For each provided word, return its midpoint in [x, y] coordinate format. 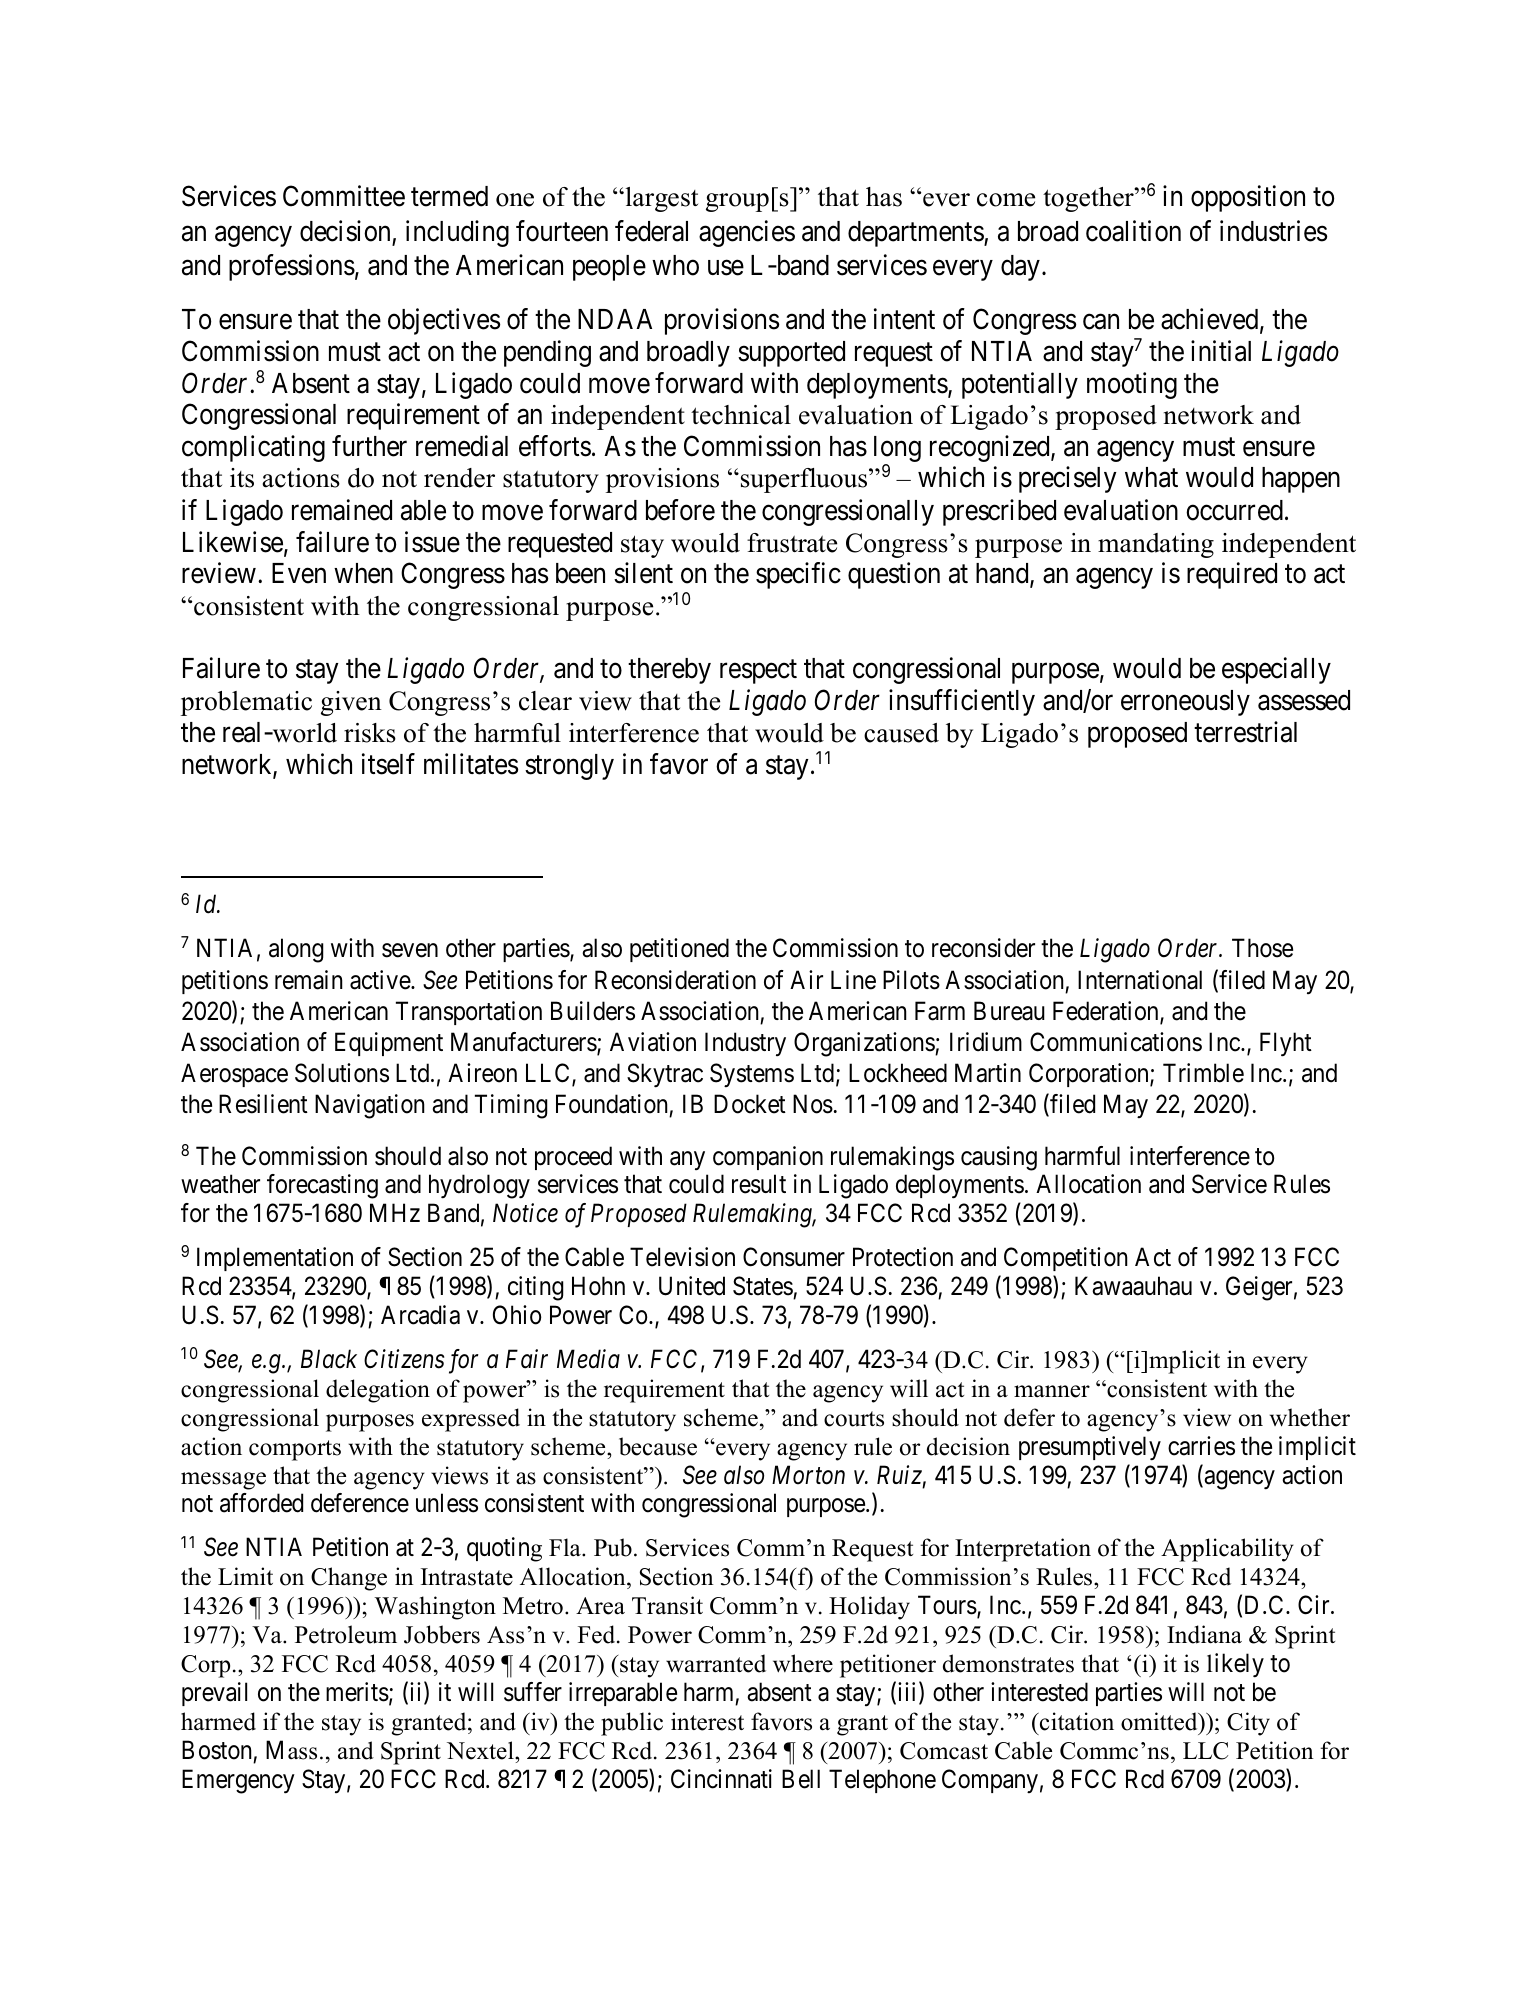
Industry [745, 1044]
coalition [1133, 231]
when [363, 573]
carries [1201, 1446]
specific [798, 575]
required [1232, 575]
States [763, 1286]
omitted [1160, 1721]
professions [292, 267]
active [381, 980]
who [675, 265]
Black [329, 1359]
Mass [291, 1750]
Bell [801, 1779]
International [1140, 980]
